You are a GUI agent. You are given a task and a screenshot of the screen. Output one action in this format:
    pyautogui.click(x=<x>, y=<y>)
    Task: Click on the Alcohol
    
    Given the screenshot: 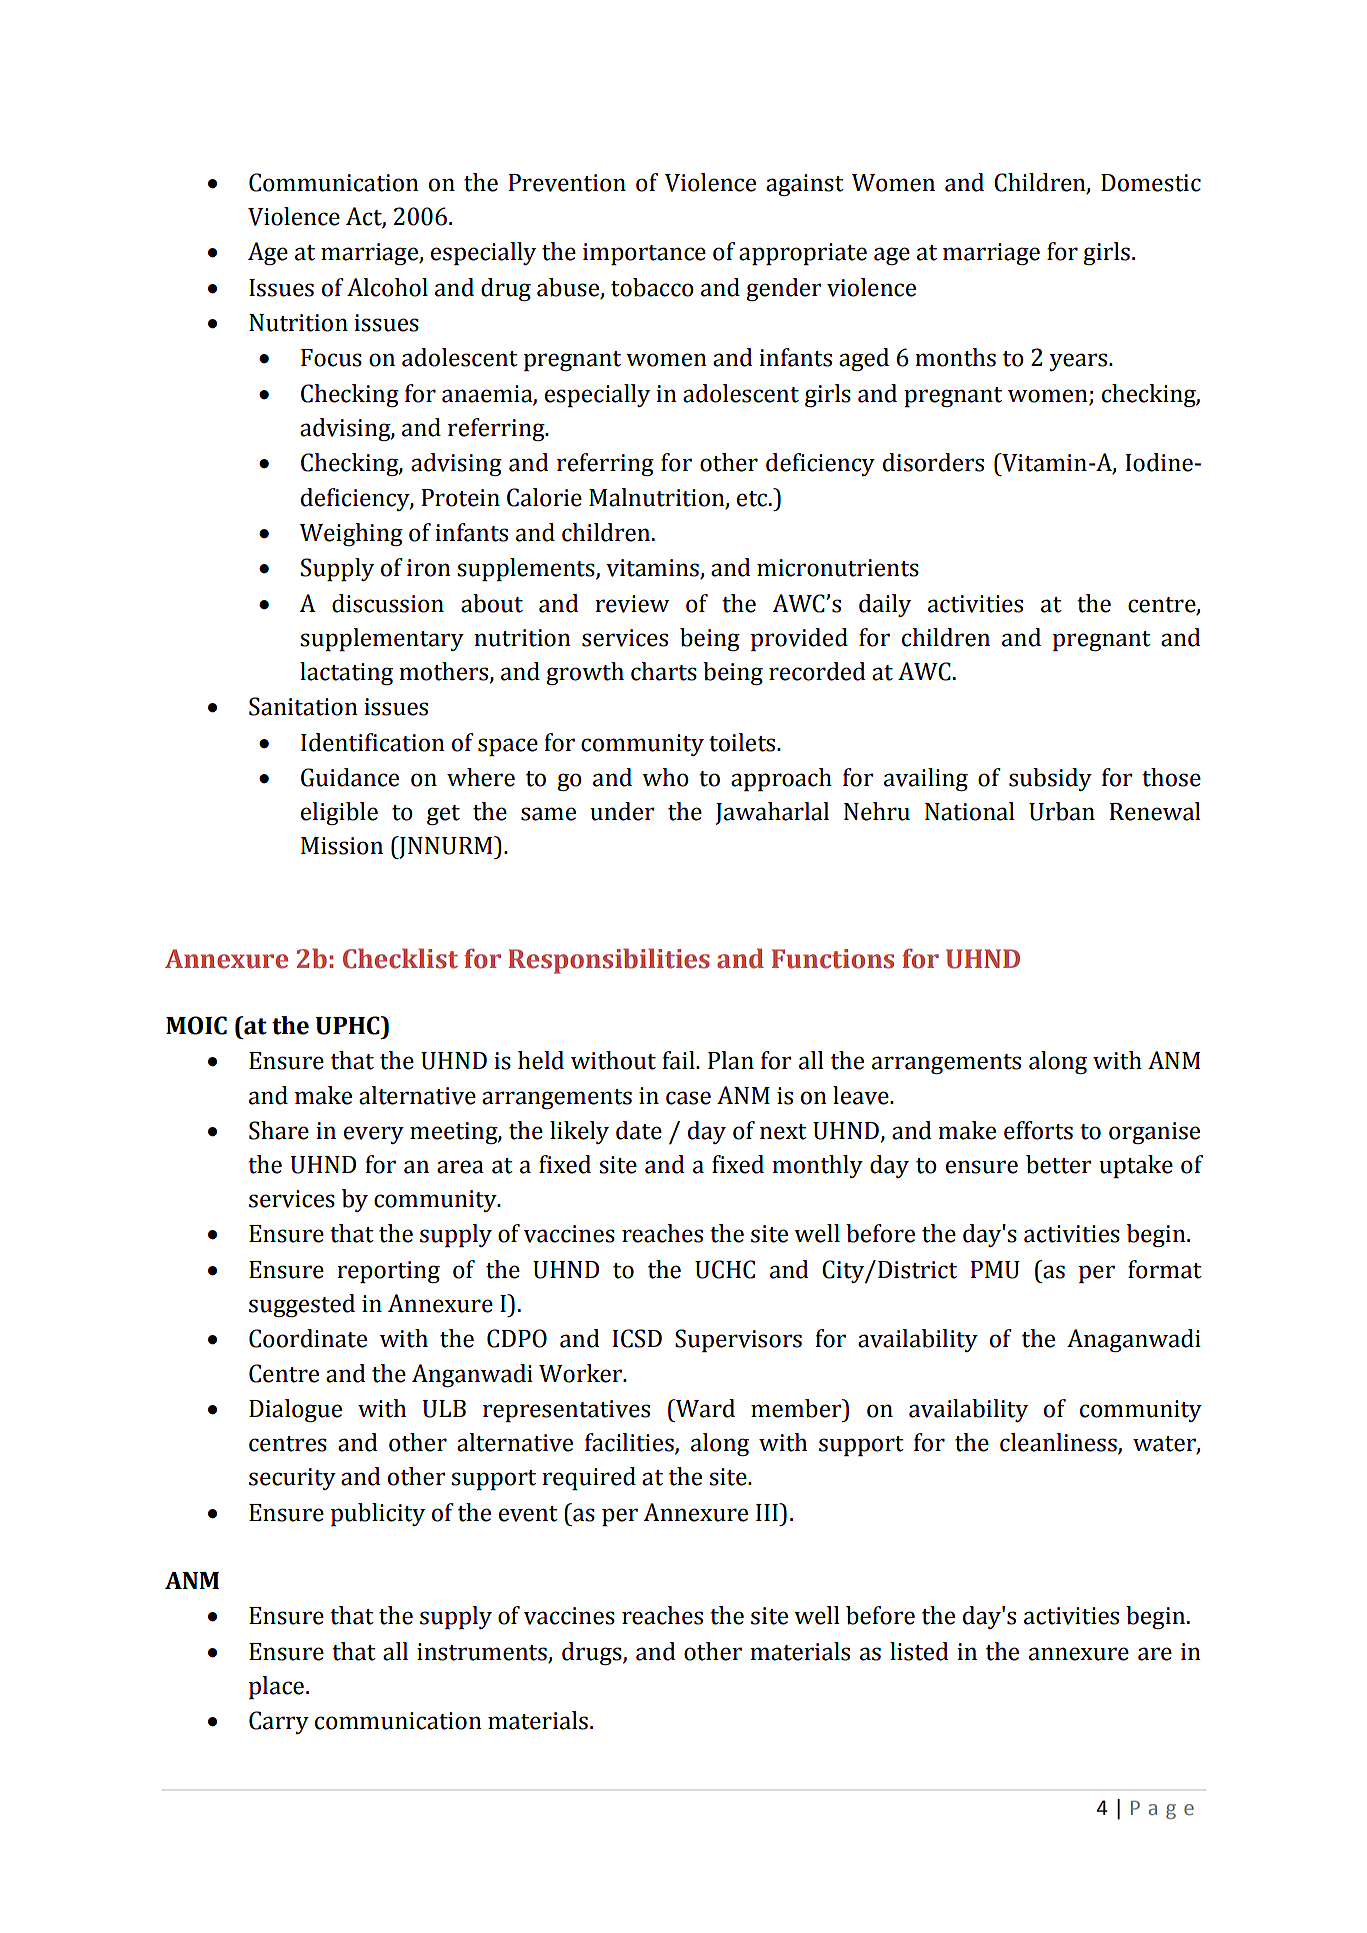 What is the action you would take?
    pyautogui.click(x=387, y=287)
